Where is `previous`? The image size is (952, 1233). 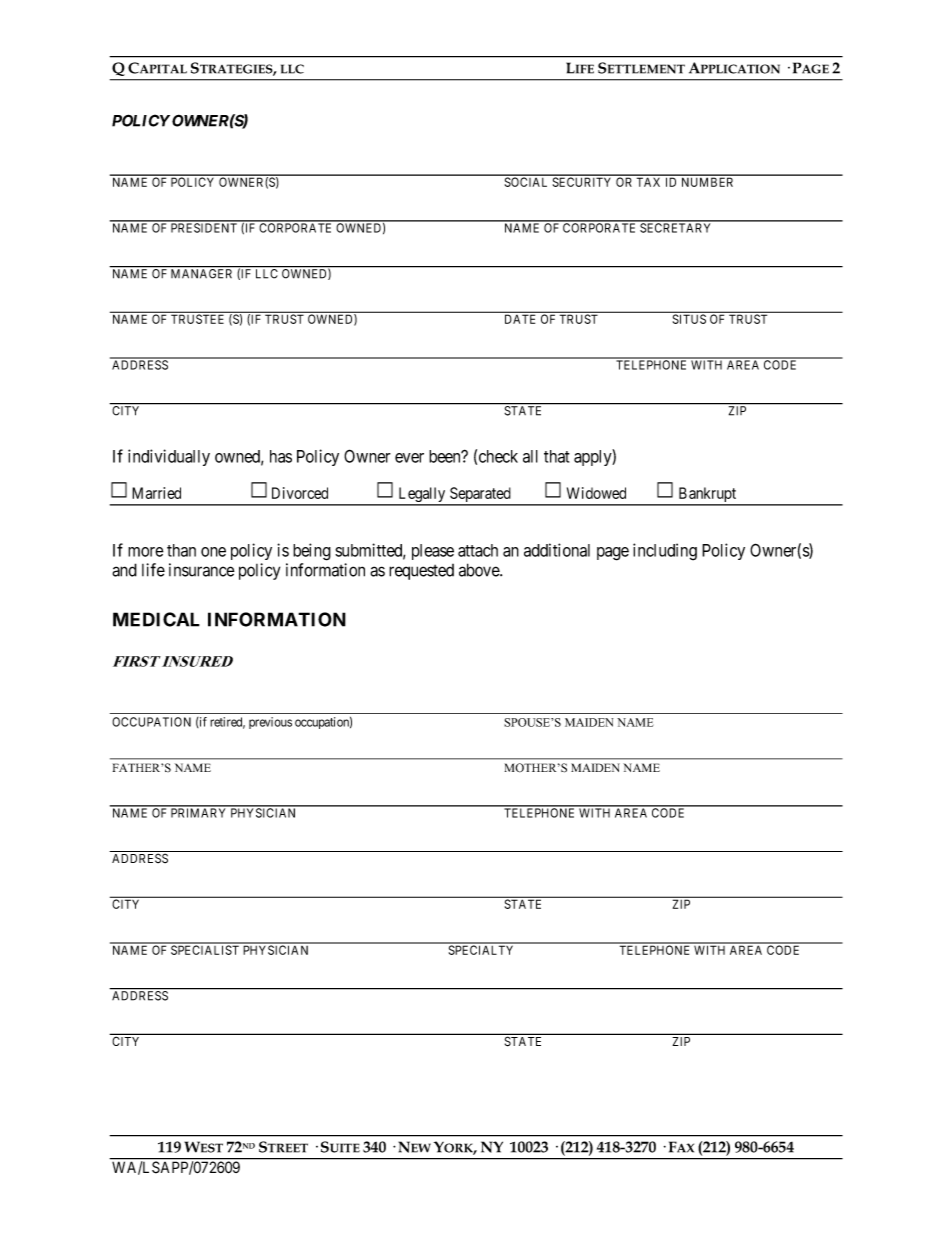 previous is located at coordinates (270, 723).
